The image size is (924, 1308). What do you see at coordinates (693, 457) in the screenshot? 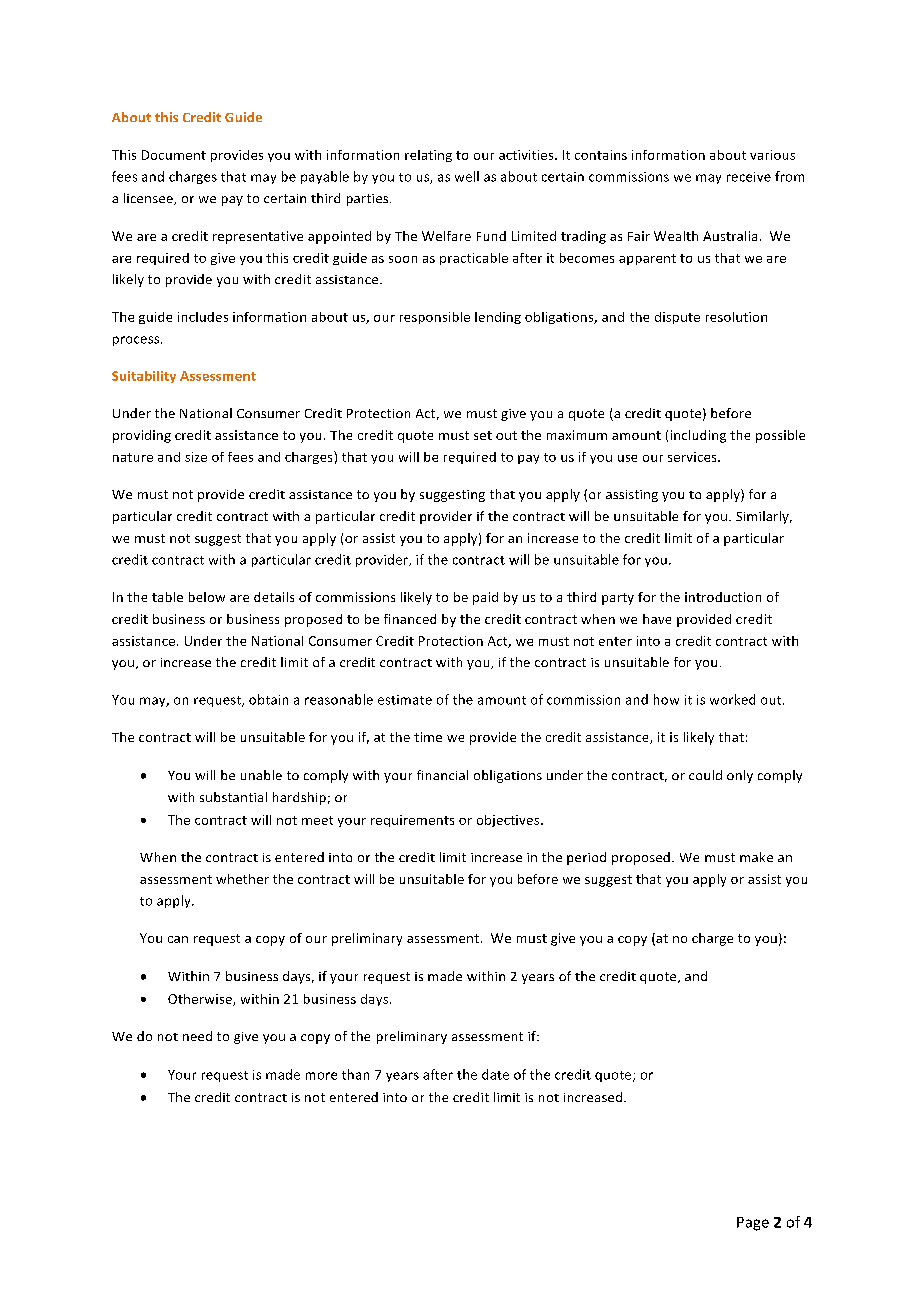
I see `services` at bounding box center [693, 457].
